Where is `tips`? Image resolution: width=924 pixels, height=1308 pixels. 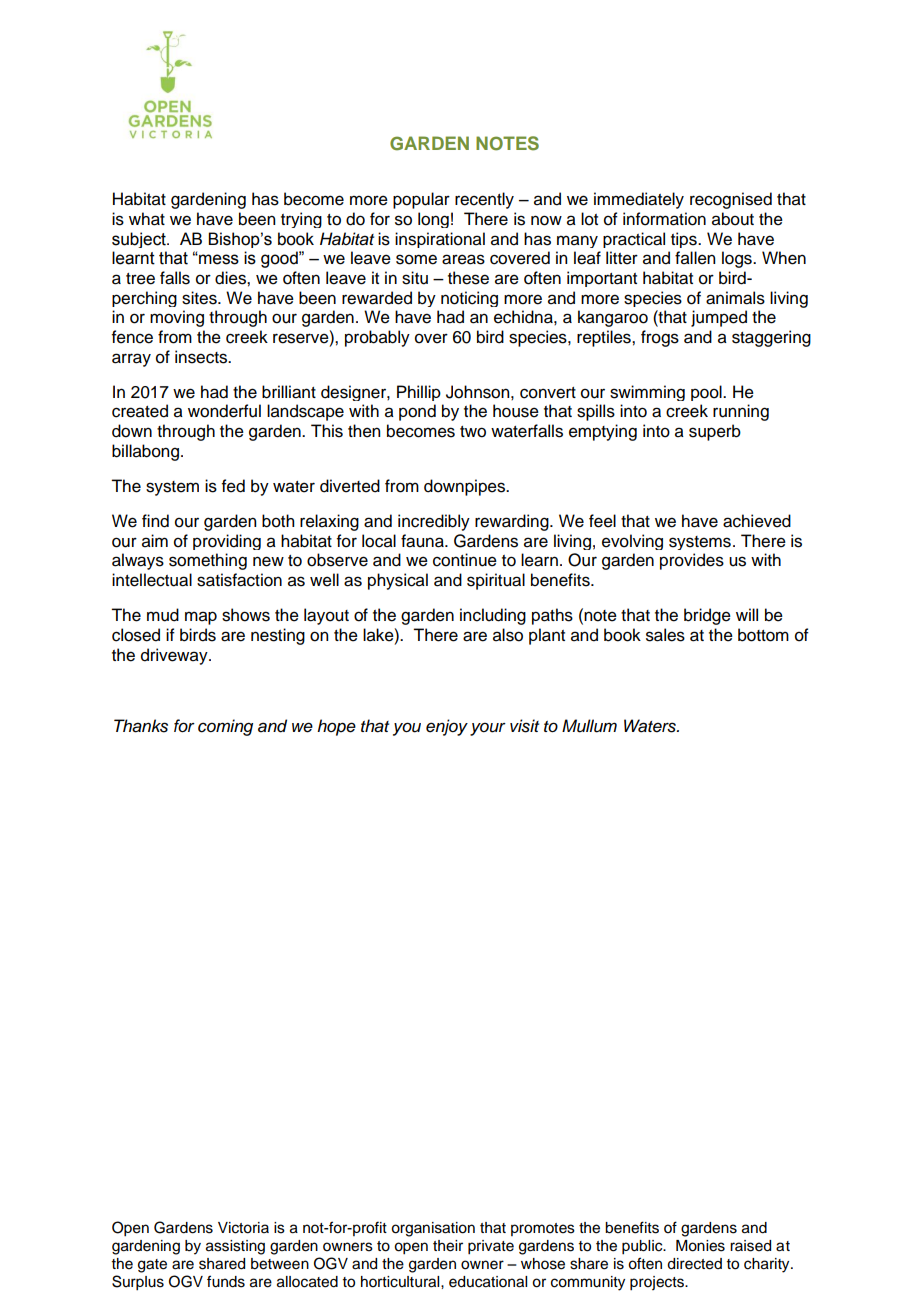 tips is located at coordinates (685, 240).
